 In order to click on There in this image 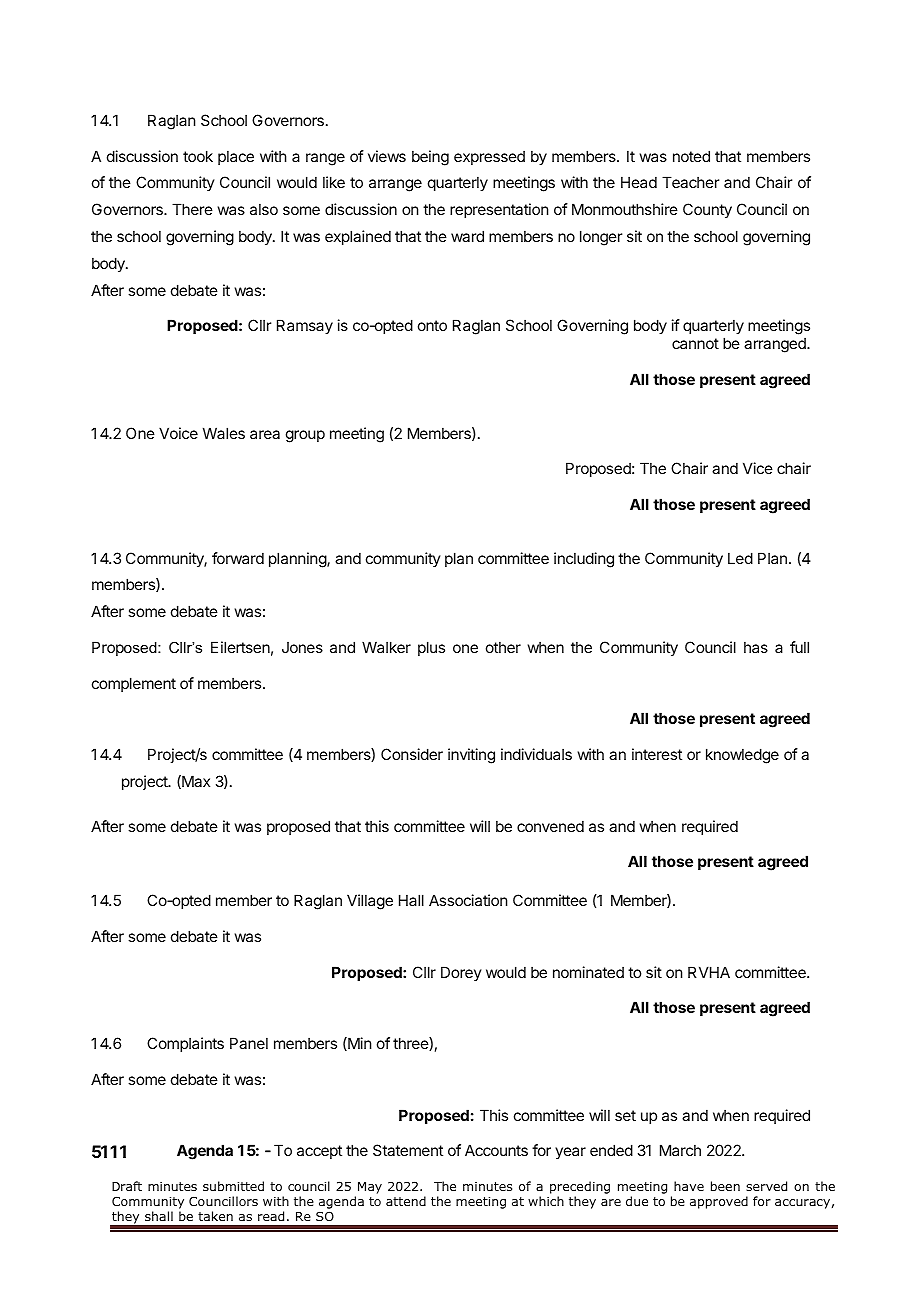, I will do `click(192, 209)`.
